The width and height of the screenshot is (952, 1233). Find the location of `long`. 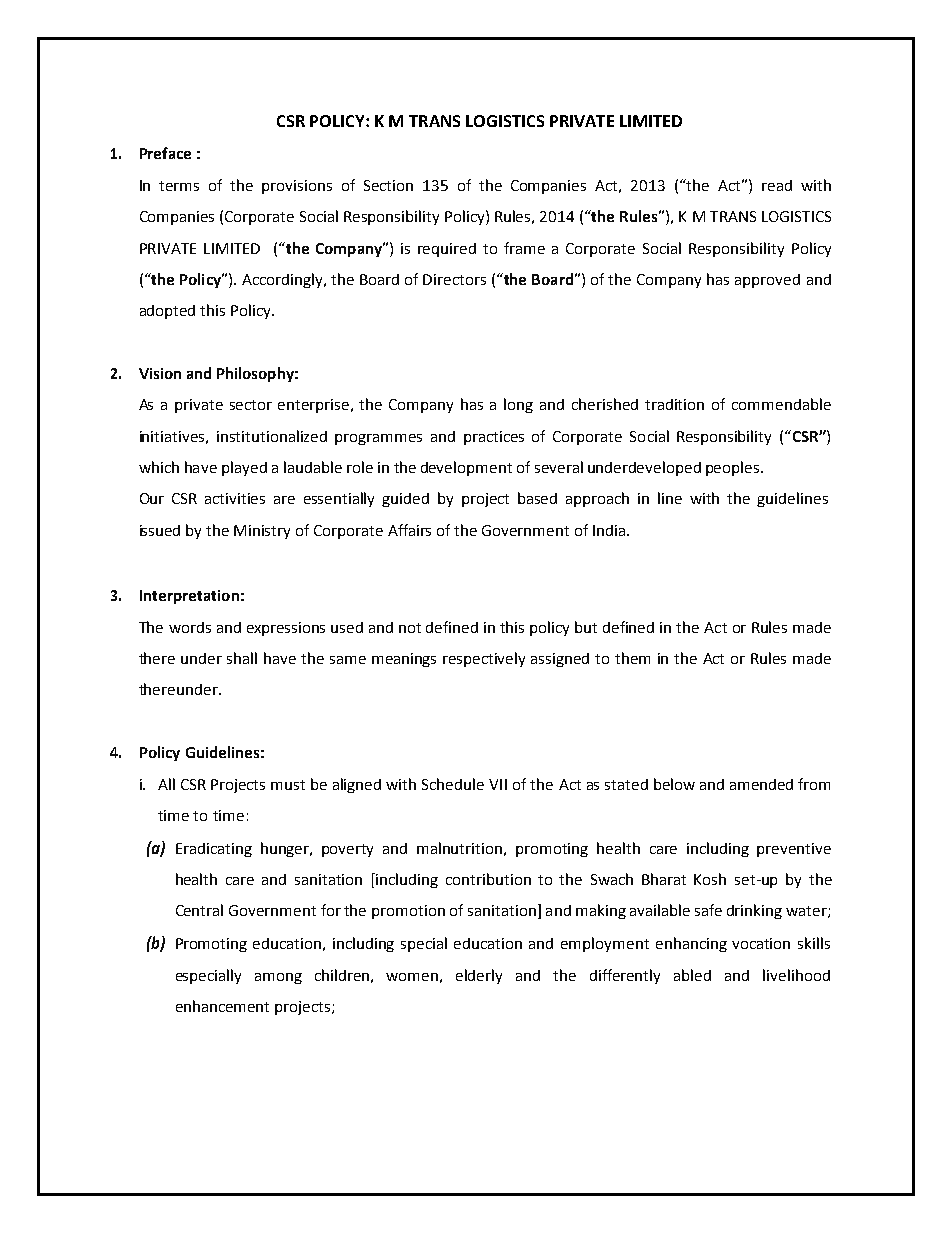

long is located at coordinates (518, 405).
